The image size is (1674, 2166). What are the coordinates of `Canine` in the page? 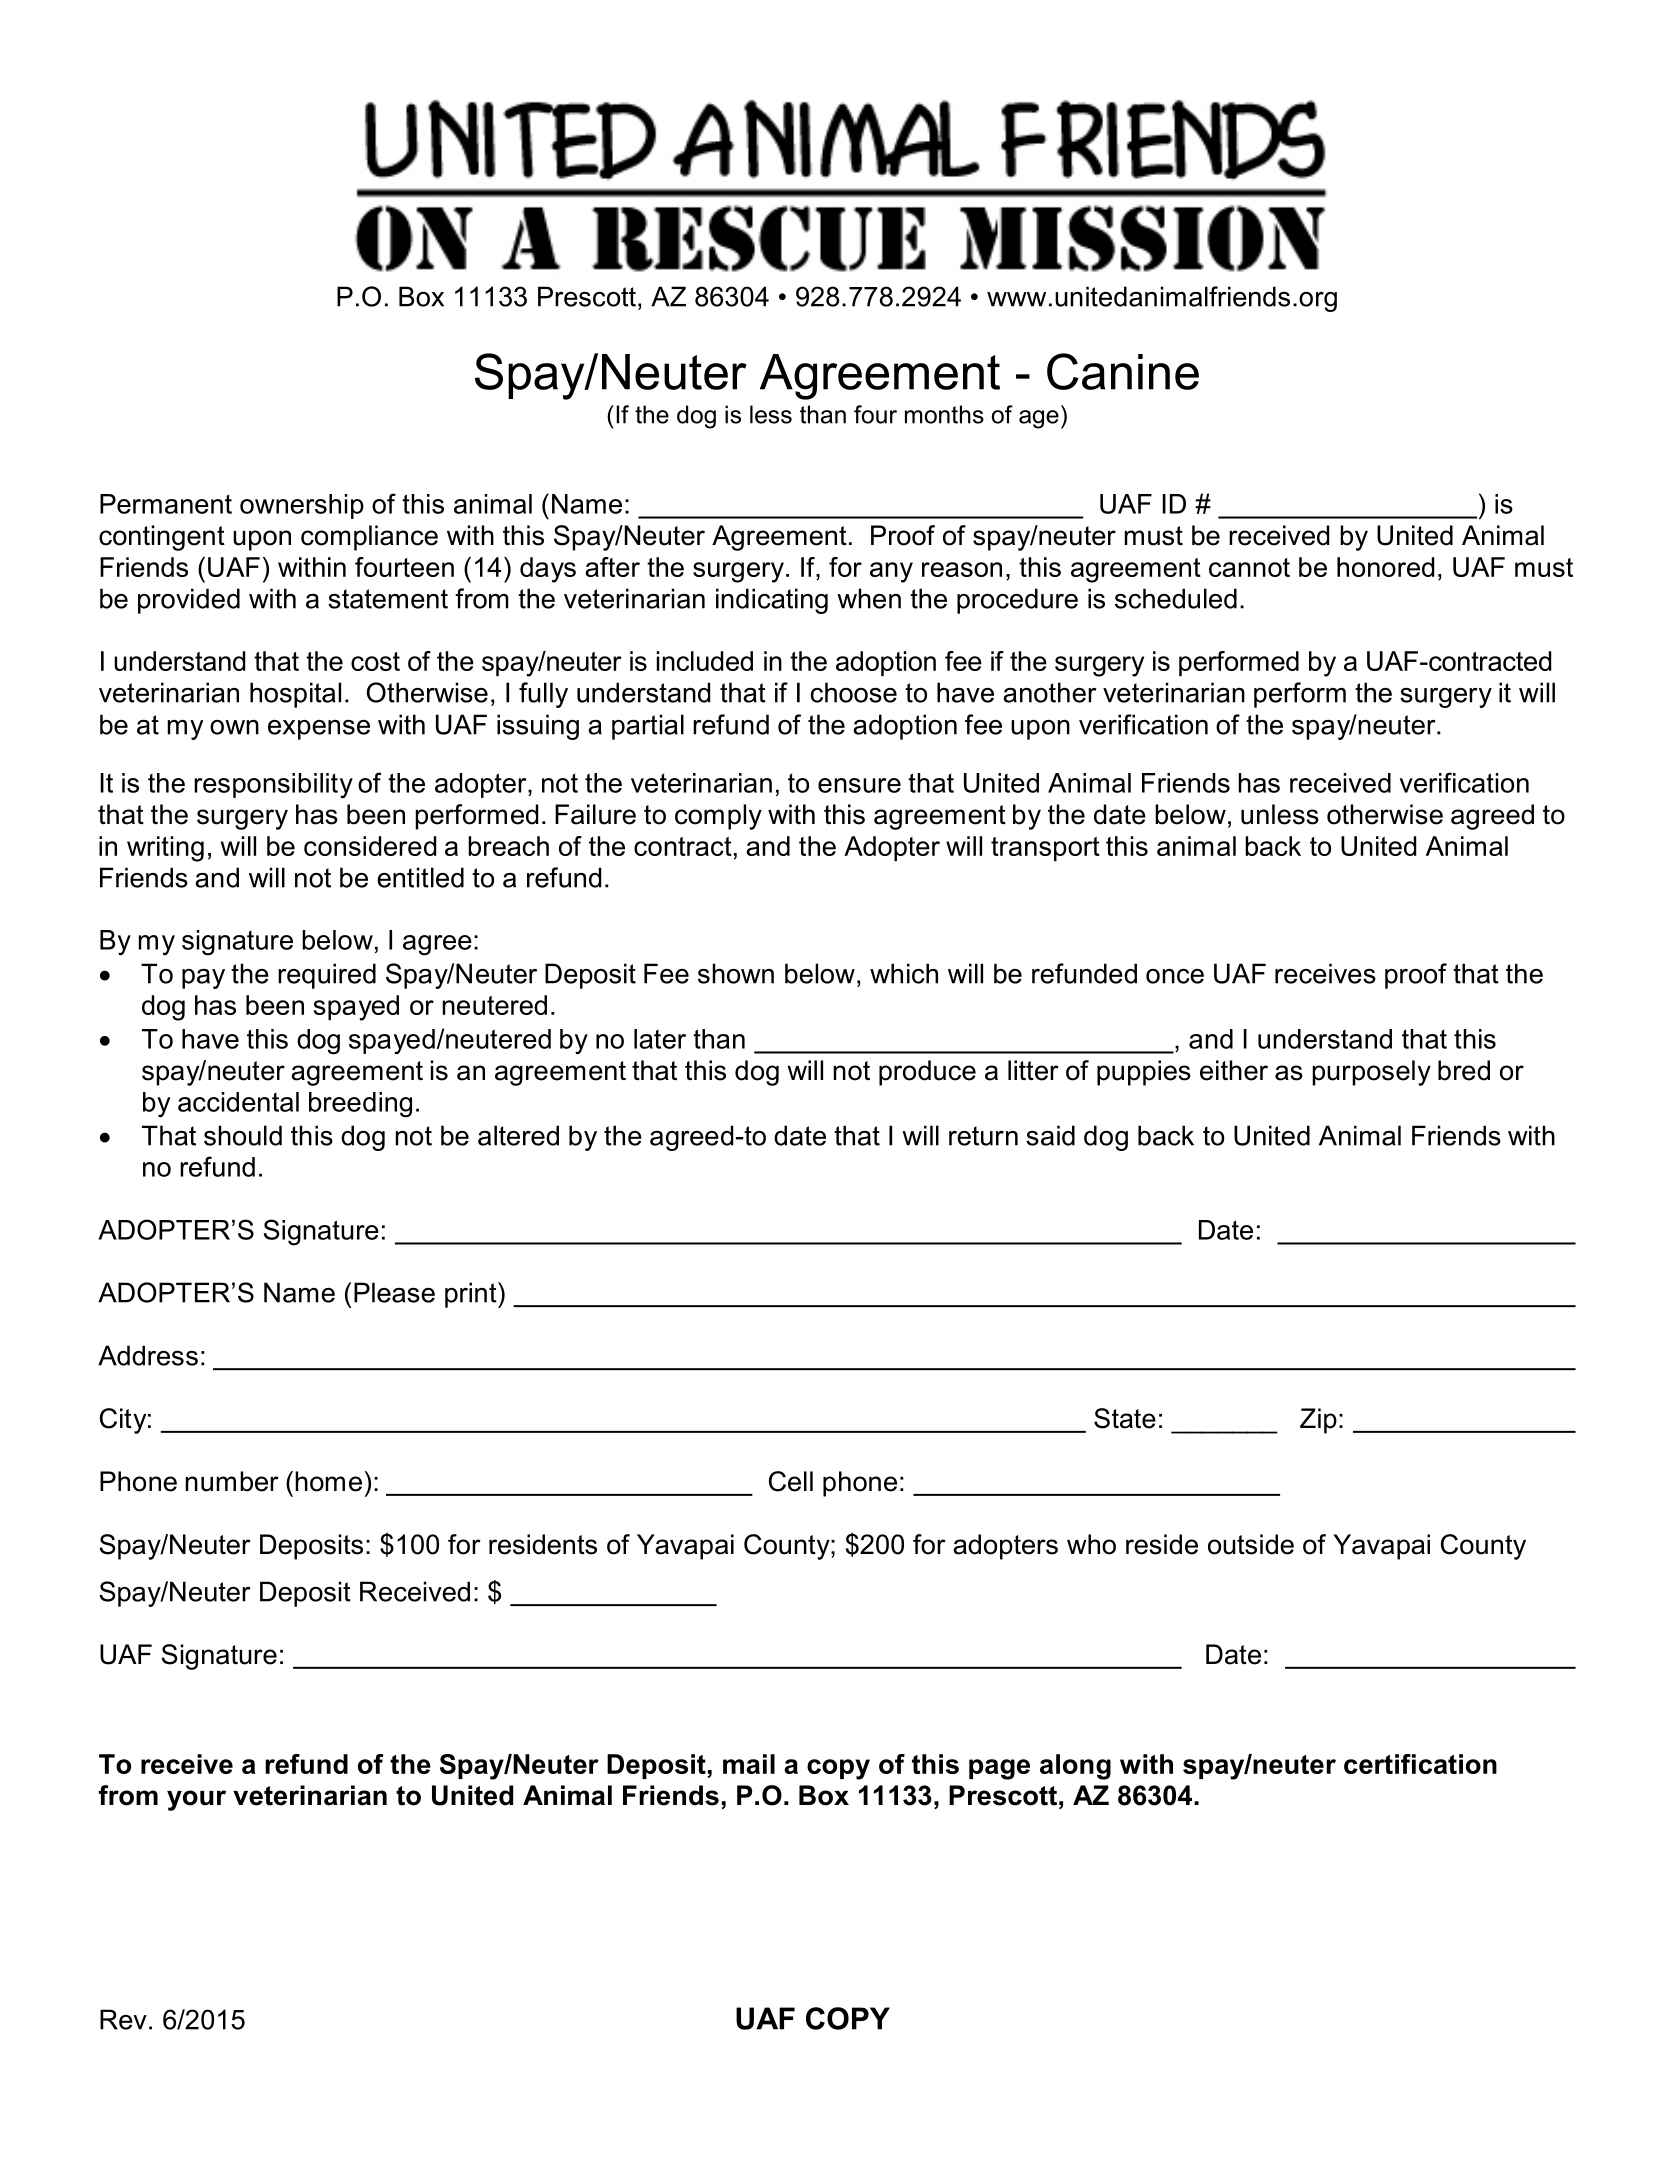 It's located at (1123, 371).
